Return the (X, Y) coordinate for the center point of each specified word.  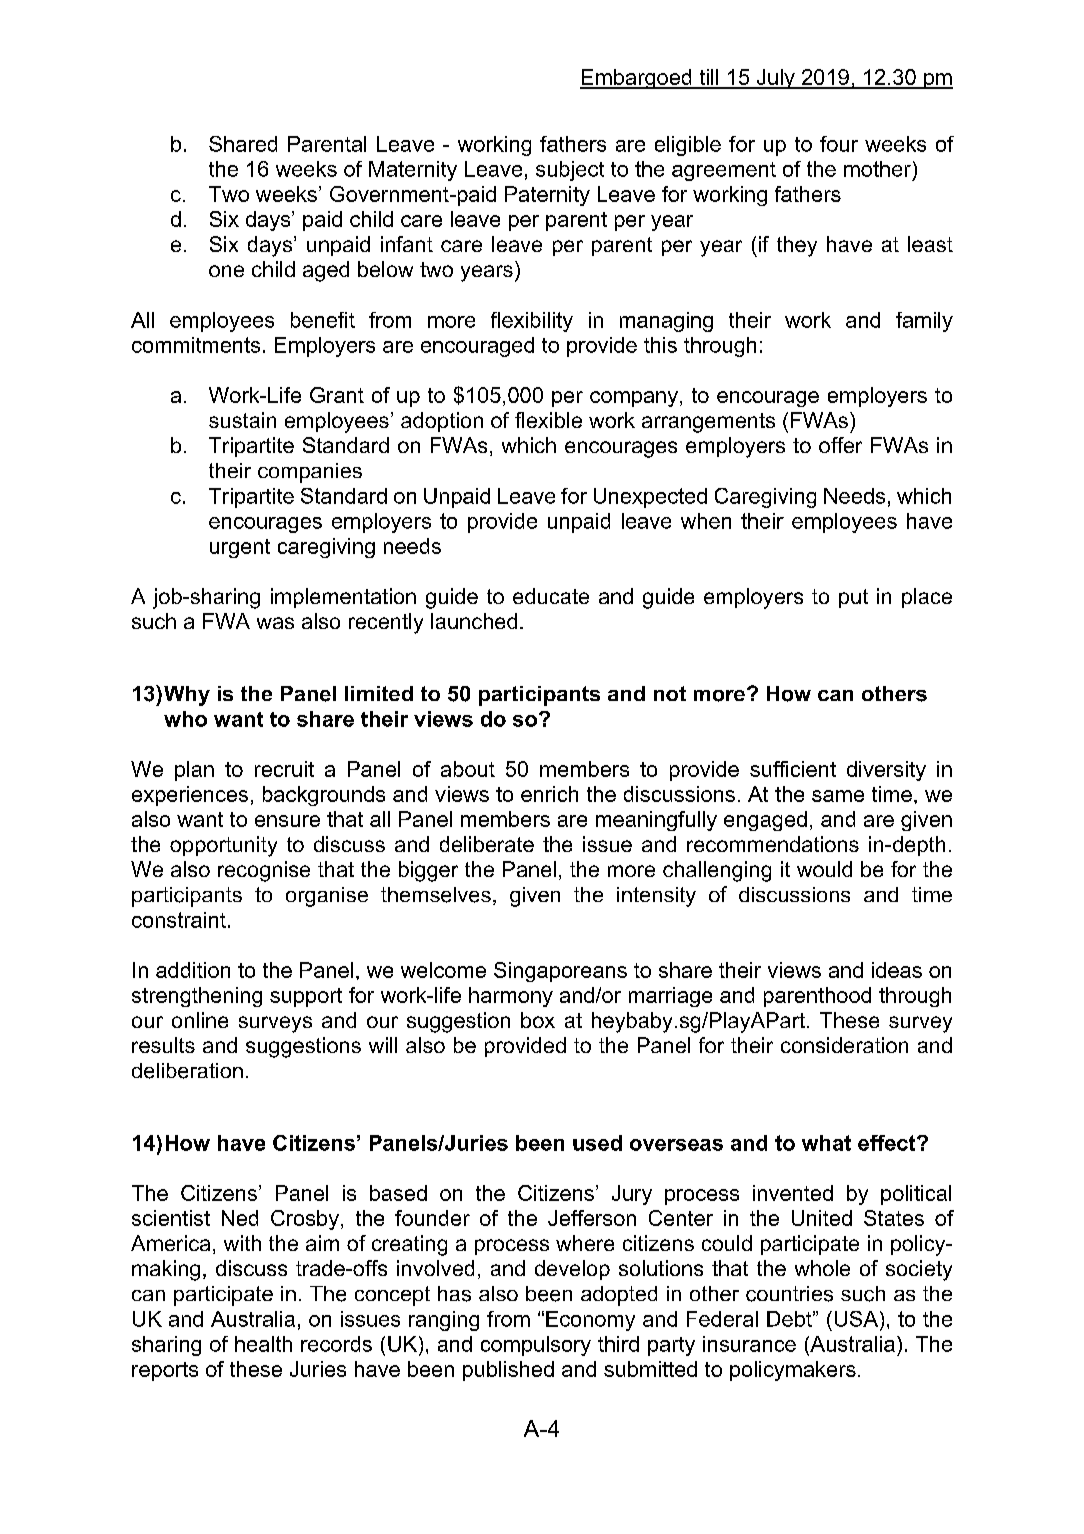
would (824, 869)
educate (551, 596)
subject (570, 171)
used (597, 1143)
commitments (196, 345)
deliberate (487, 844)
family (924, 322)
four (839, 144)
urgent (240, 548)
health (263, 1344)
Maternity (413, 171)
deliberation (187, 1071)
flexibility (532, 322)
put (853, 598)
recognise (264, 871)
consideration (844, 1045)
